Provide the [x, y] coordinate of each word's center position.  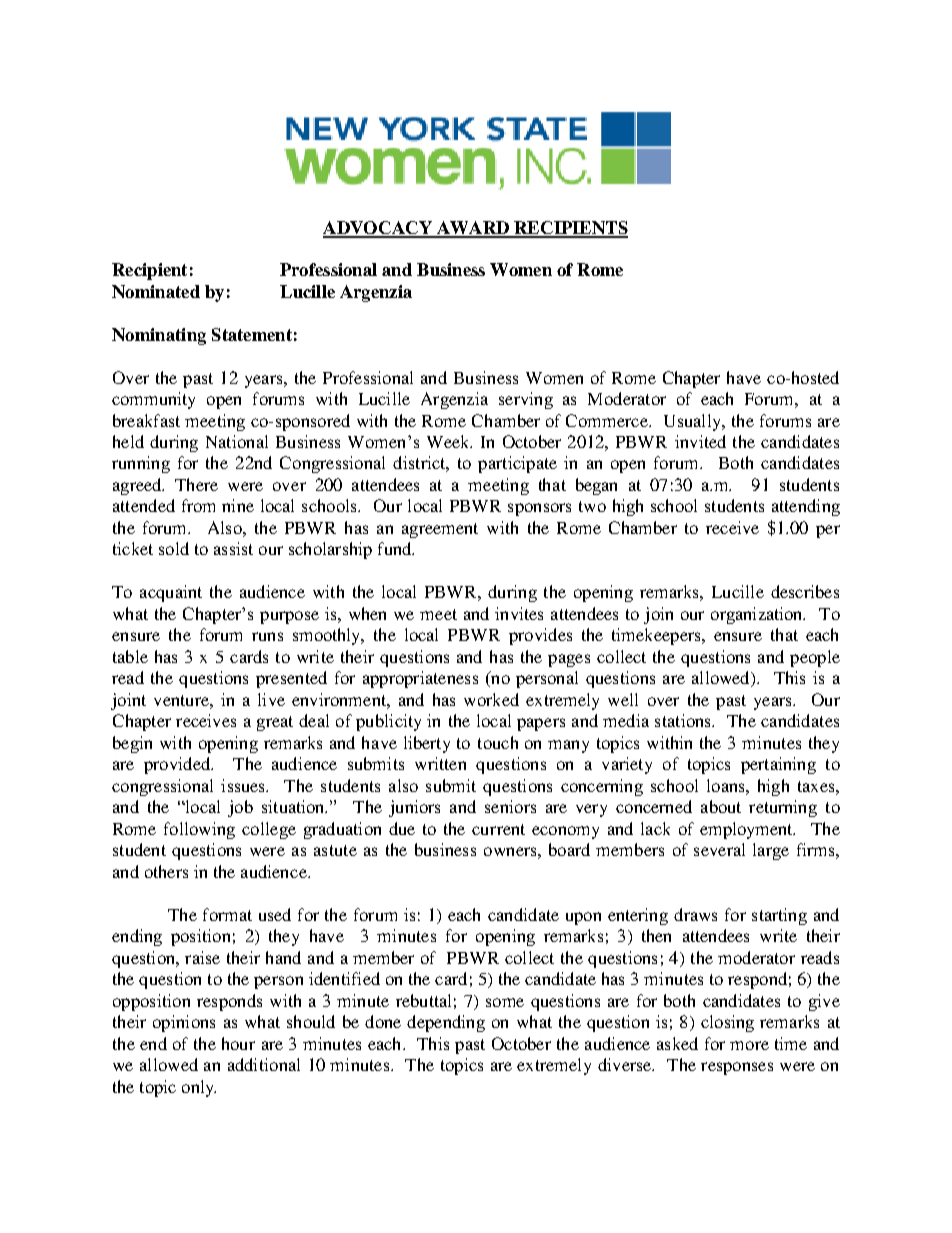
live [271, 699]
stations [684, 720]
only [199, 1088]
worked [491, 699]
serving [526, 400]
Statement [252, 334]
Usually [693, 422]
